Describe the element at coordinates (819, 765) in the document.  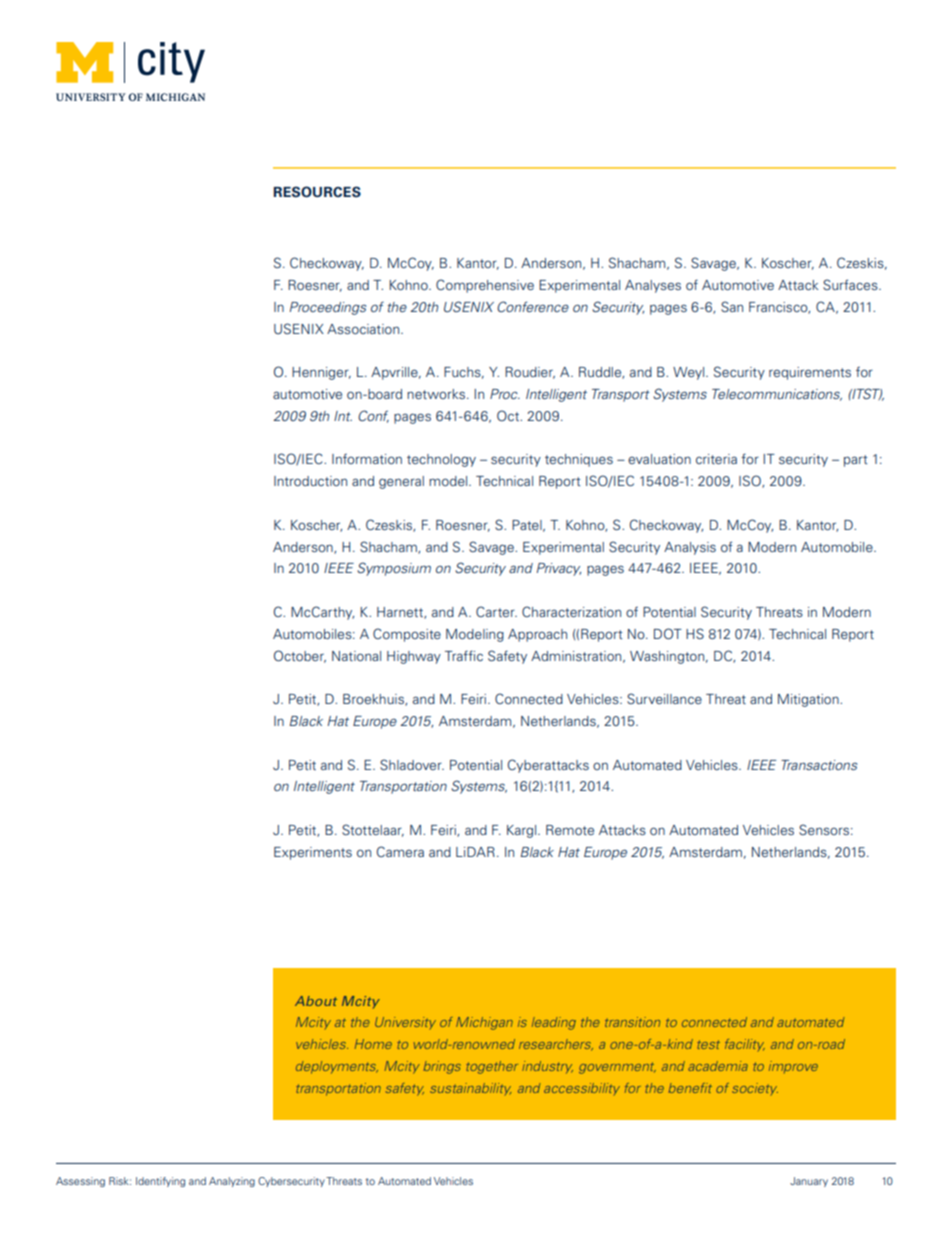
I see `Transactions` at that location.
